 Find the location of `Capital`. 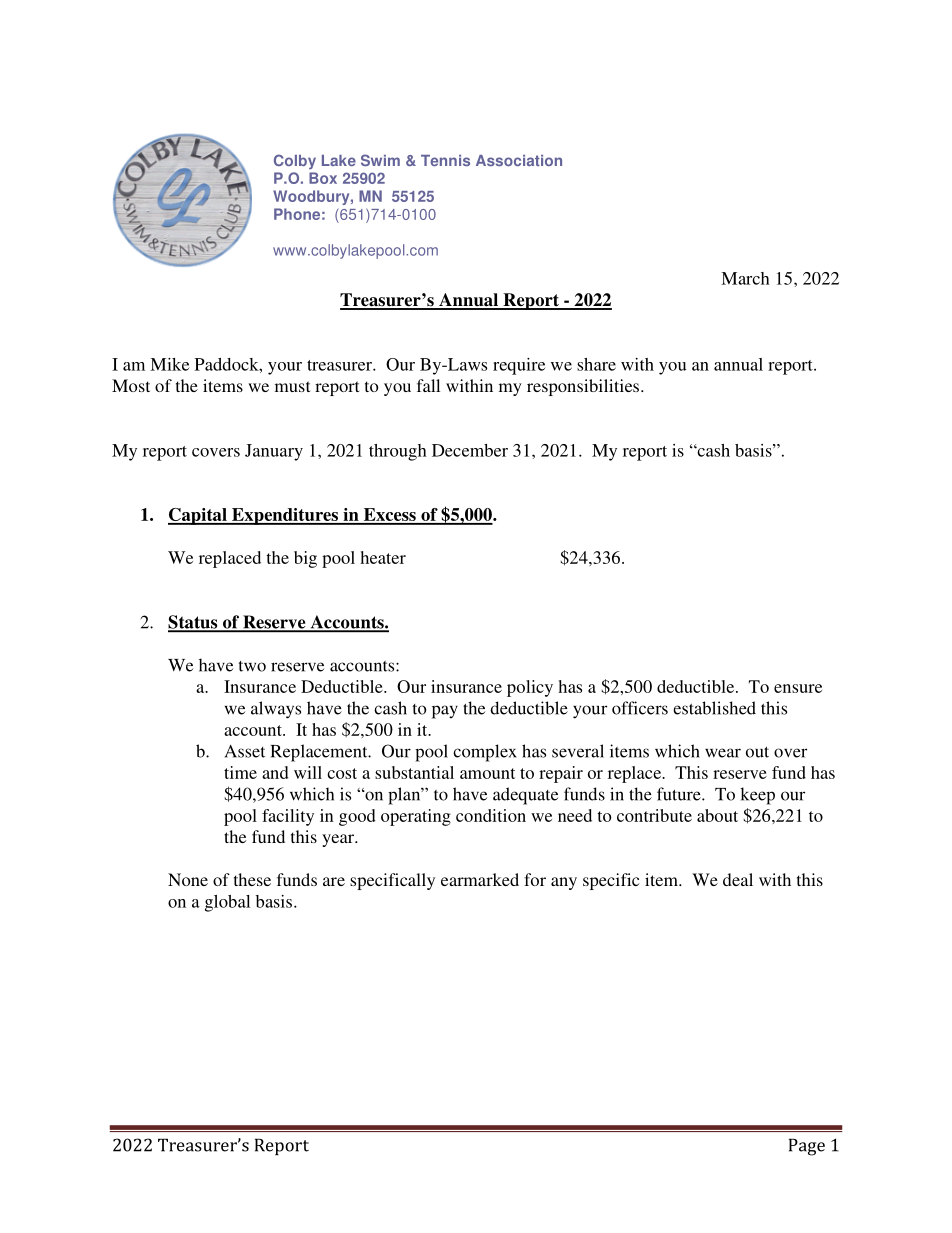

Capital is located at coordinates (198, 516).
